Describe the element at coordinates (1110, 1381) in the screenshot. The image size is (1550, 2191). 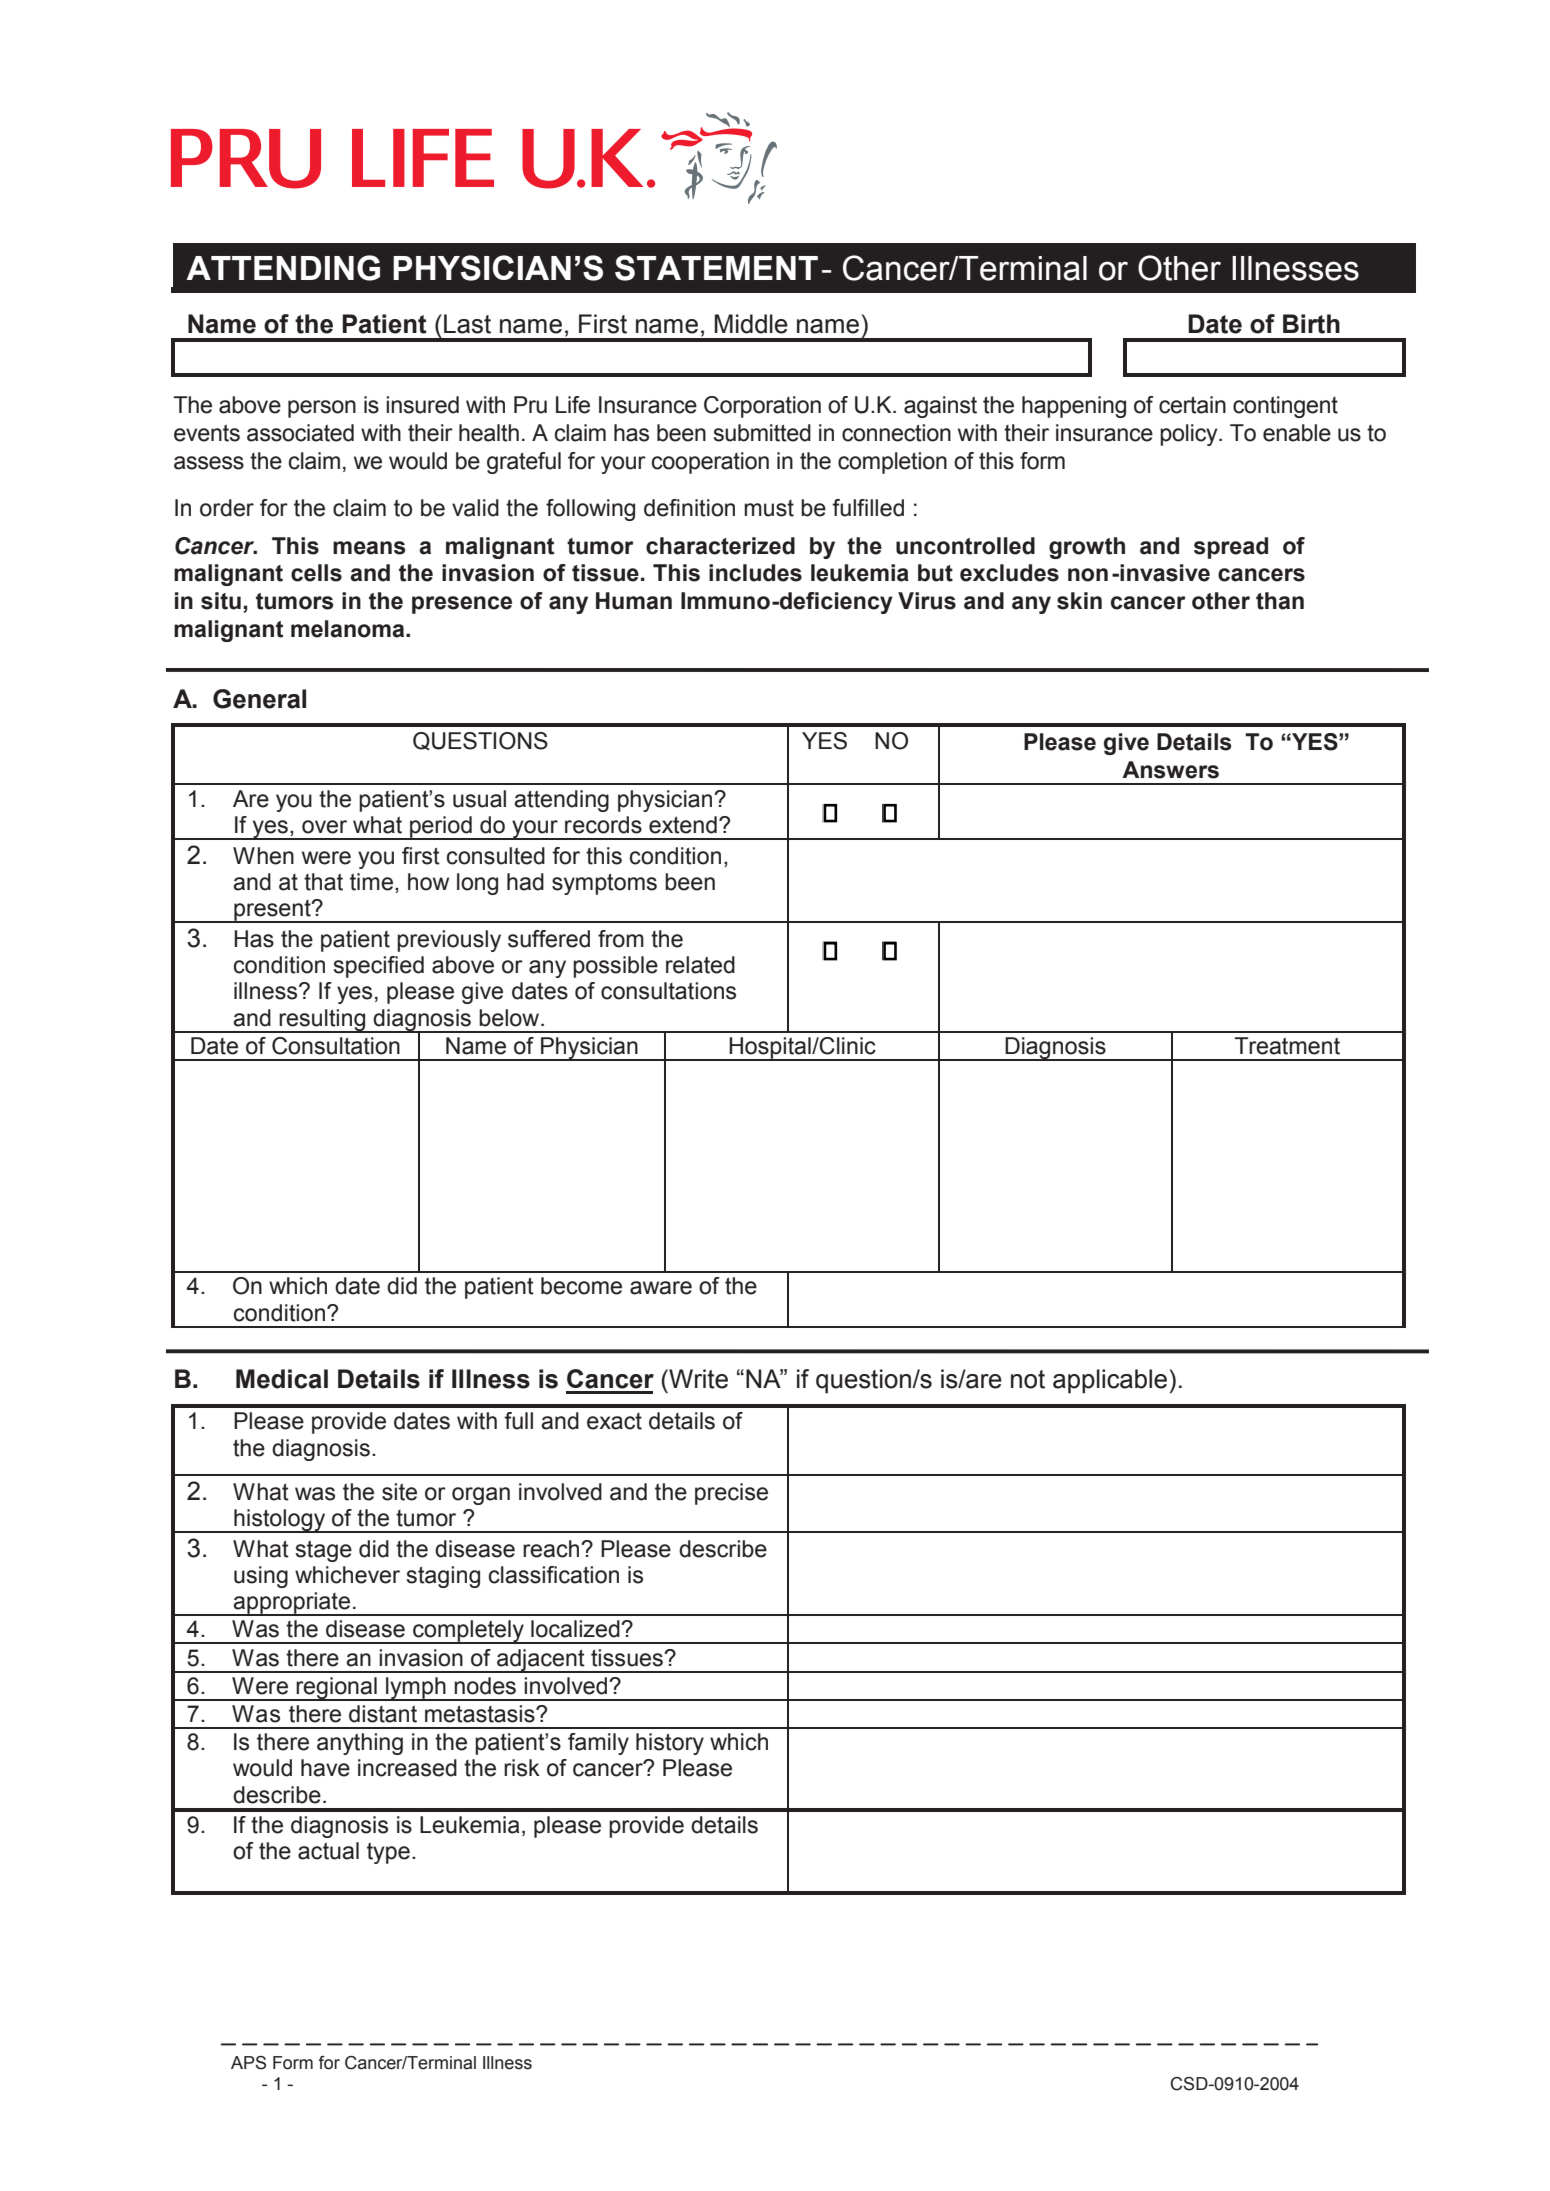
I see `applicable` at that location.
